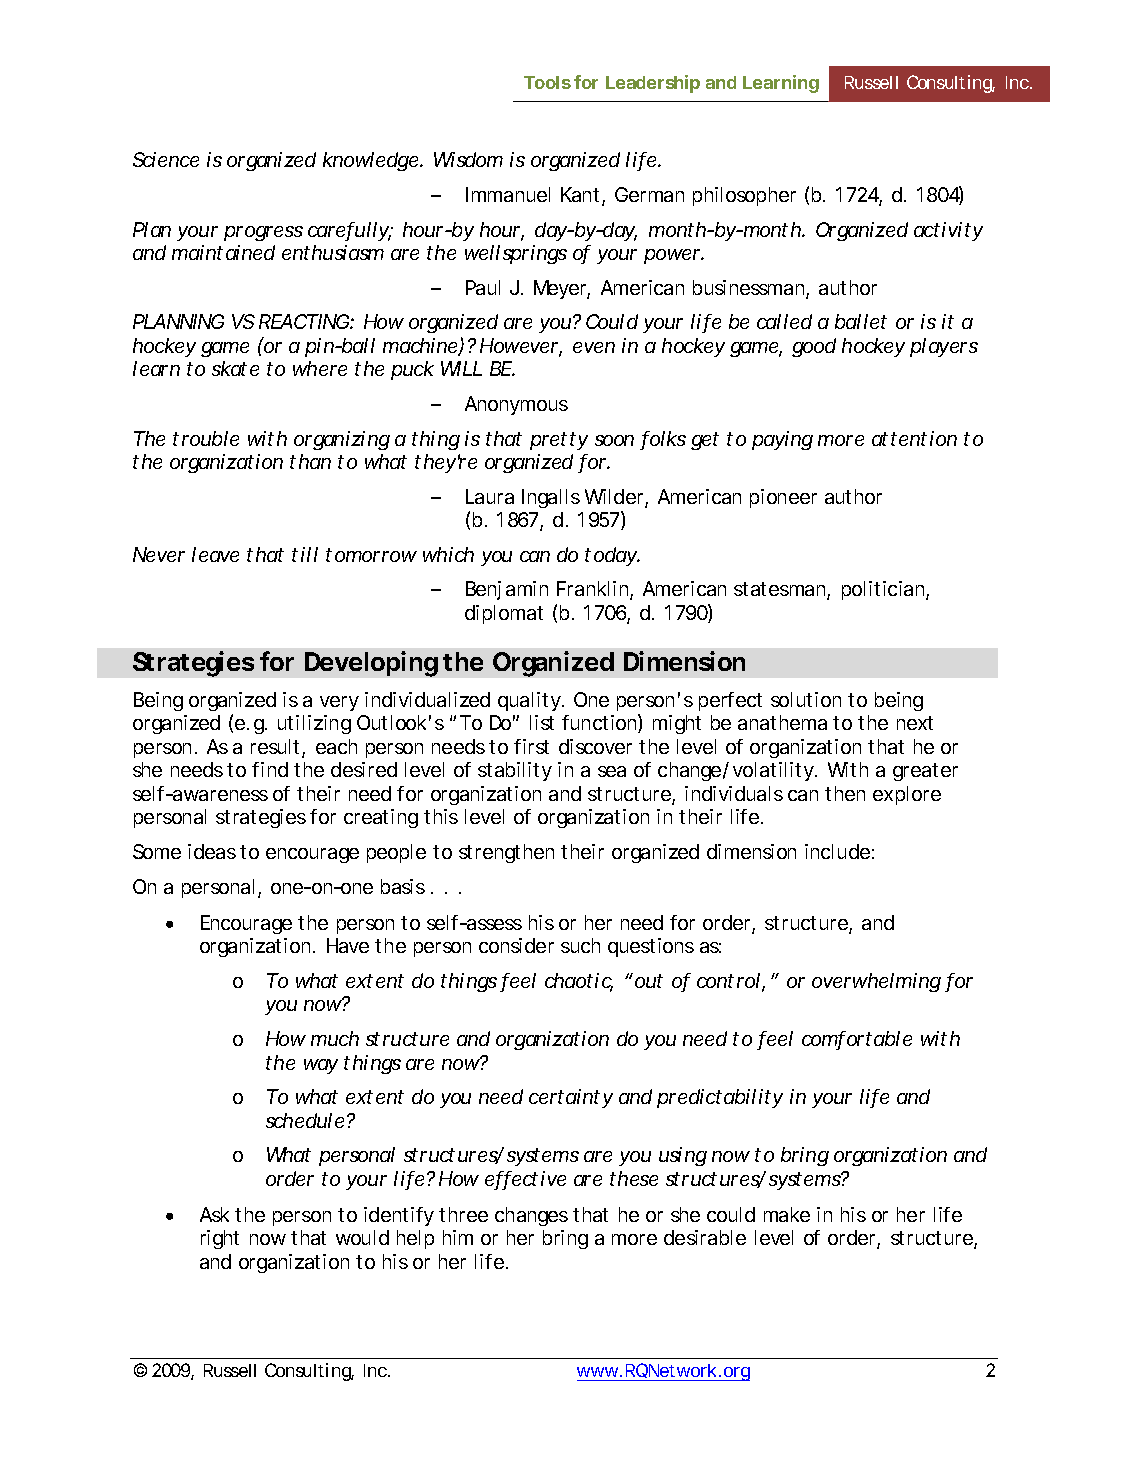 The width and height of the screenshot is (1128, 1460). Describe the element at coordinates (214, 1214) in the screenshot. I see `Ask` at that location.
